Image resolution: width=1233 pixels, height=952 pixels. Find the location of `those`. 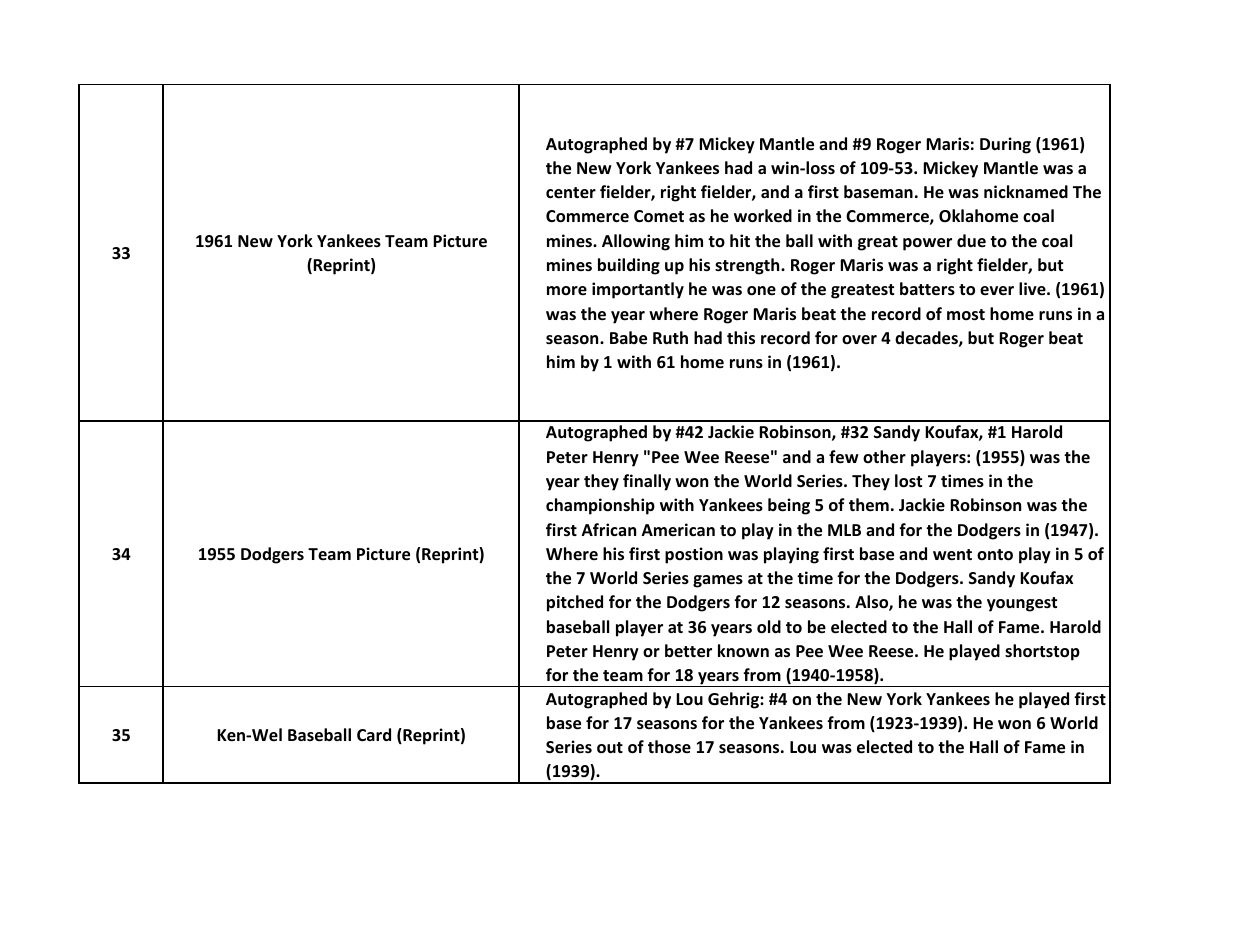

those is located at coordinates (669, 747).
